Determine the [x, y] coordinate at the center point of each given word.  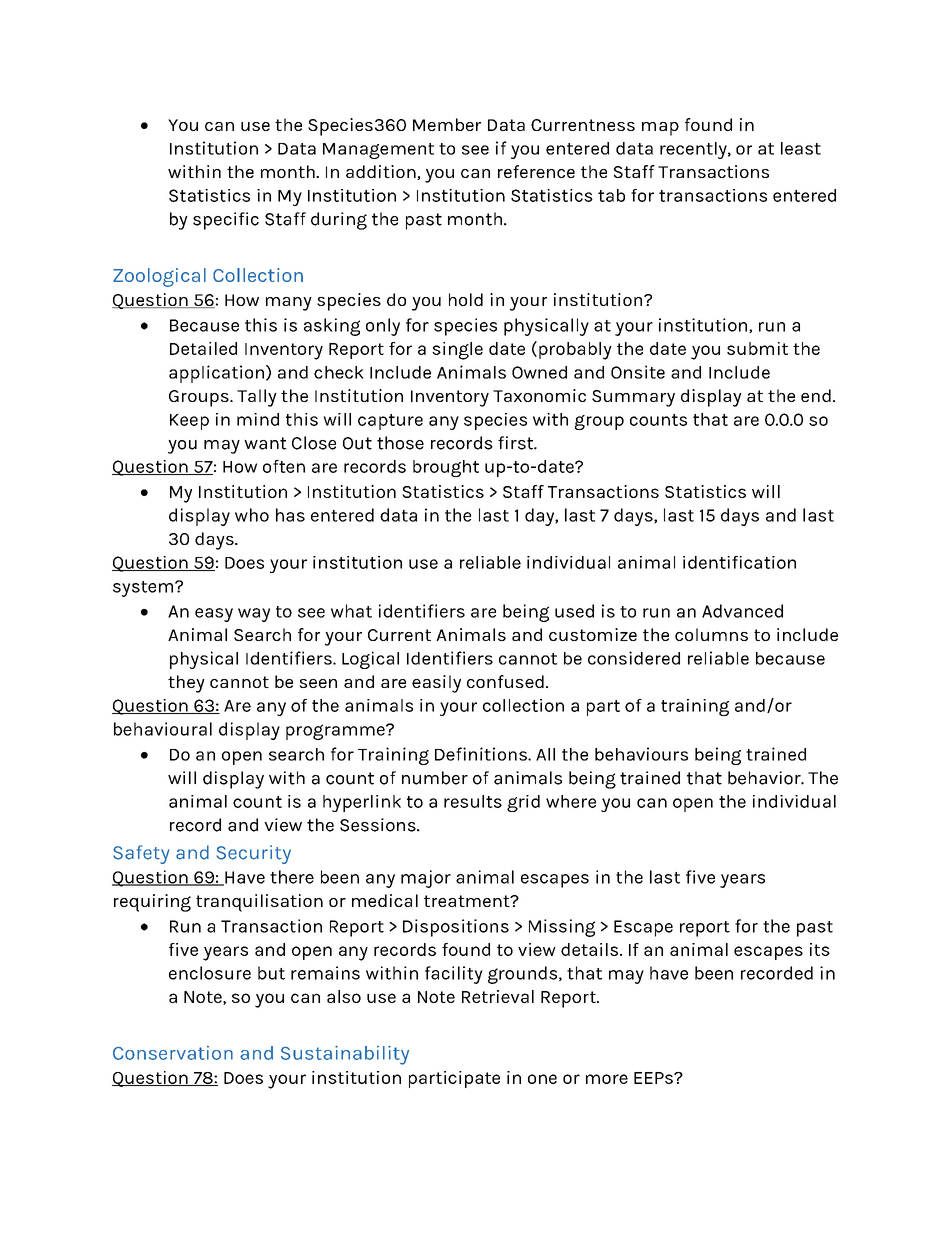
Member [447, 124]
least [801, 148]
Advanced [742, 611]
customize [593, 634]
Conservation [173, 1053]
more [607, 1079]
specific [226, 221]
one [542, 1079]
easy [214, 615]
